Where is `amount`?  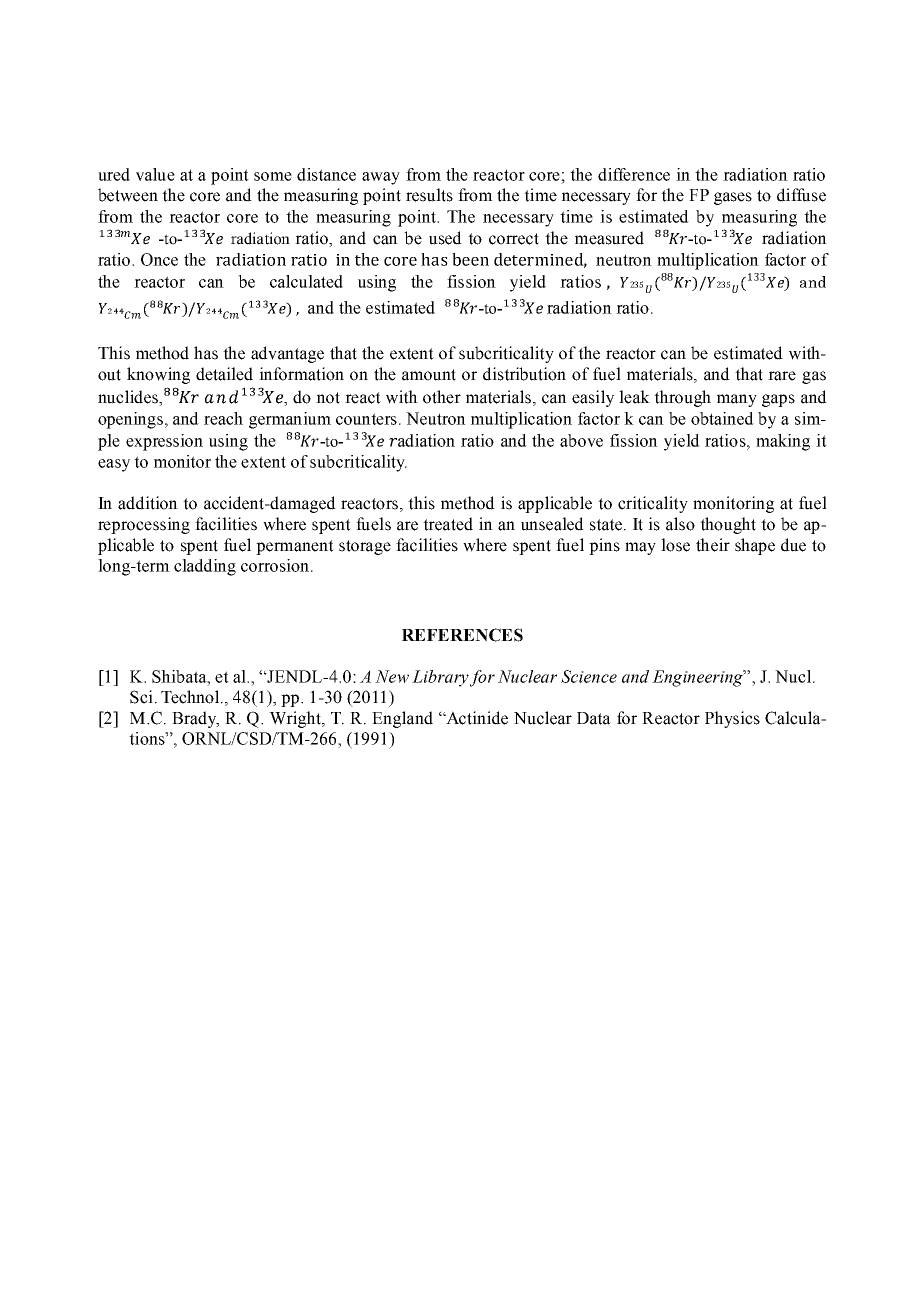 amount is located at coordinates (429, 375).
